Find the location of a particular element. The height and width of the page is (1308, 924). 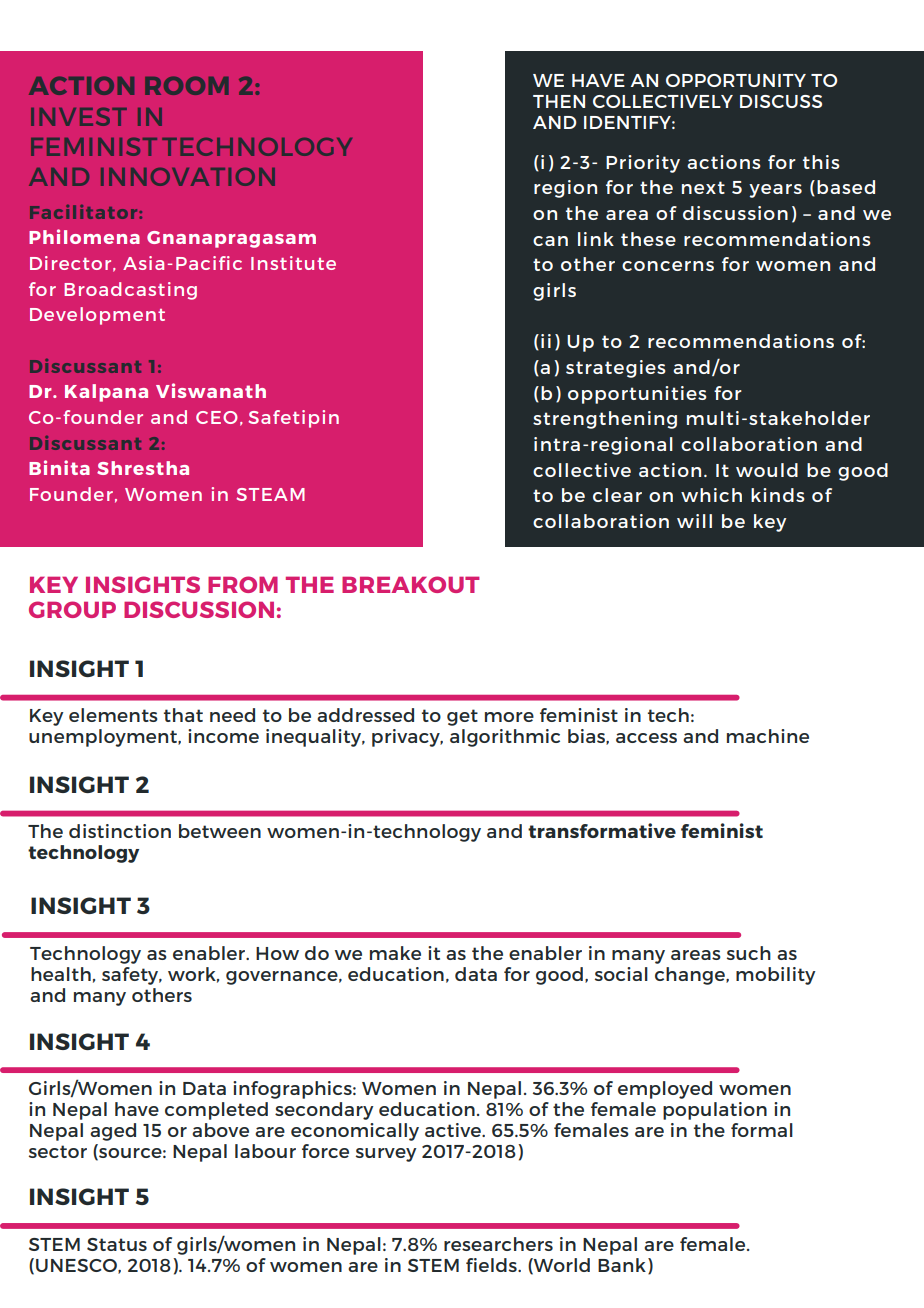

can is located at coordinates (550, 241).
